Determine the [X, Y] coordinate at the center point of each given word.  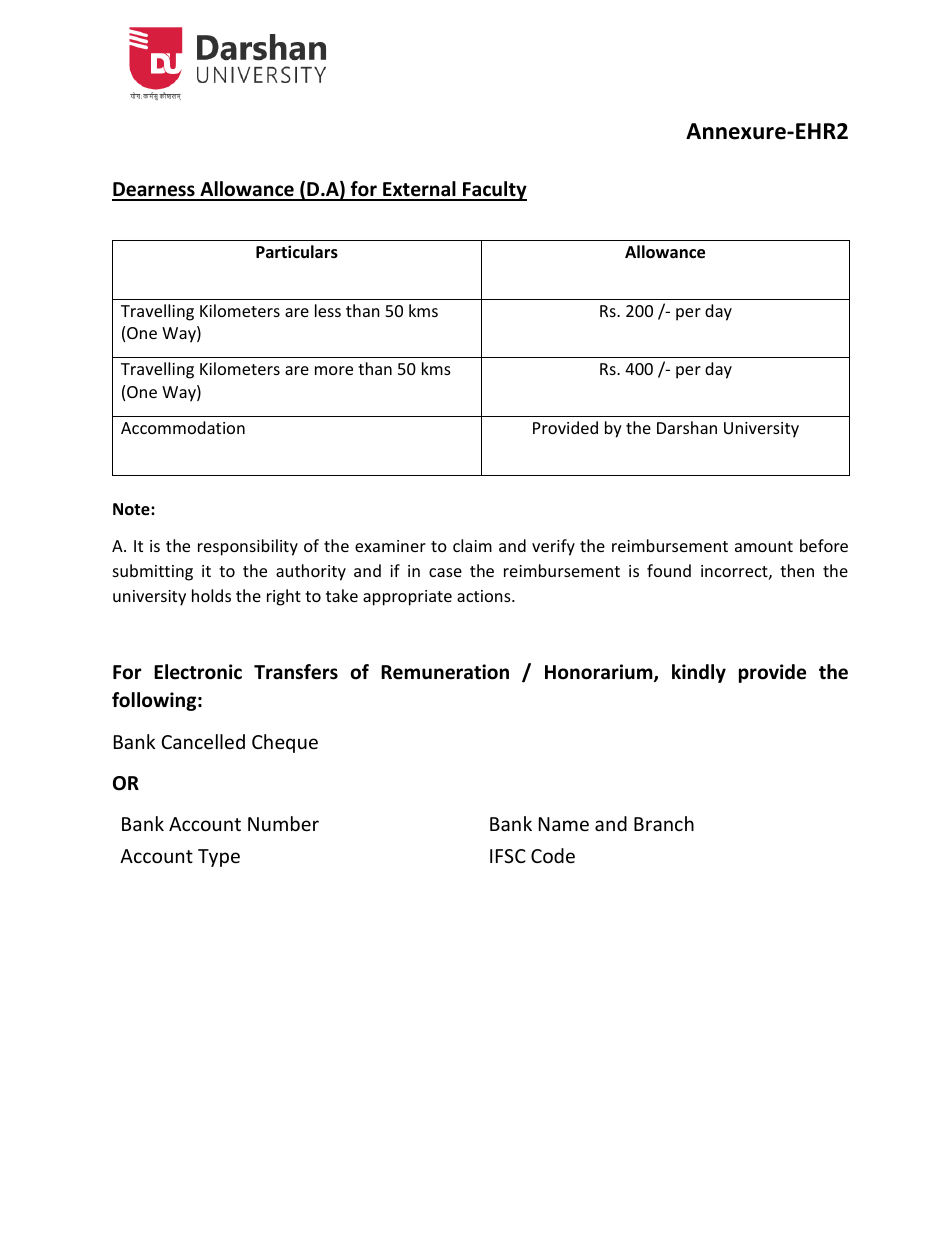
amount [764, 546]
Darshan [687, 427]
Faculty [494, 191]
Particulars [297, 252]
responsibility [248, 547]
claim [472, 545]
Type [219, 858]
